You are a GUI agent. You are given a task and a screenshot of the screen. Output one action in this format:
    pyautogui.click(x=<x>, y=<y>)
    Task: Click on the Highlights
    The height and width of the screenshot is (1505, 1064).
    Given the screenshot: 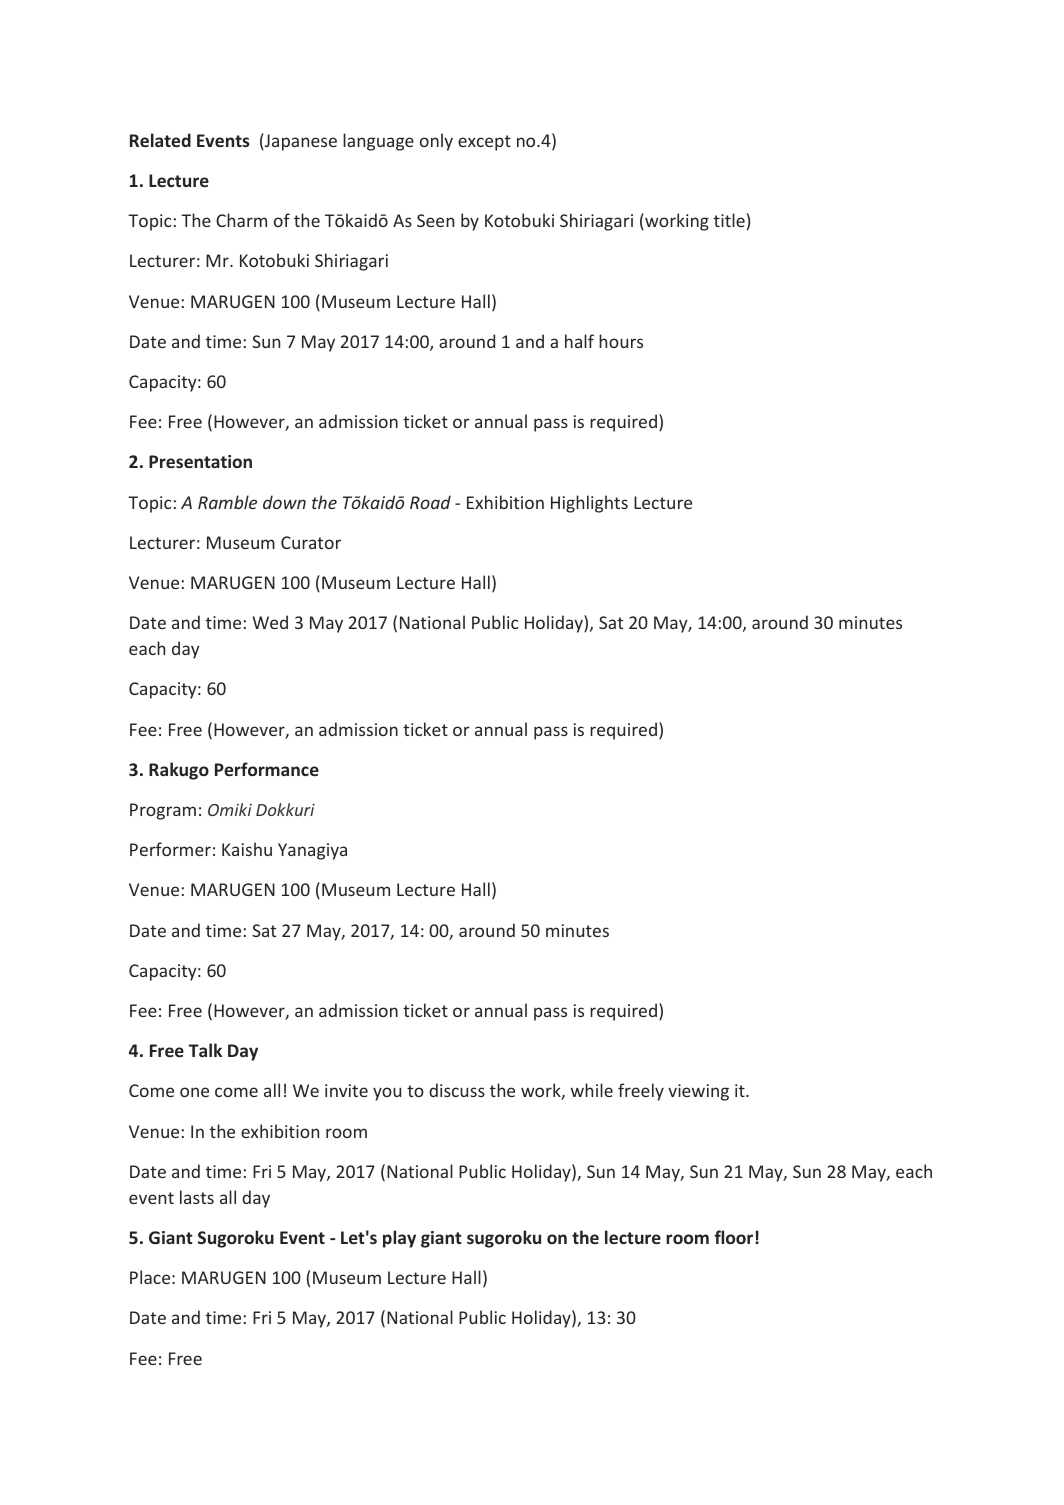 What is the action you would take?
    pyautogui.click(x=589, y=504)
